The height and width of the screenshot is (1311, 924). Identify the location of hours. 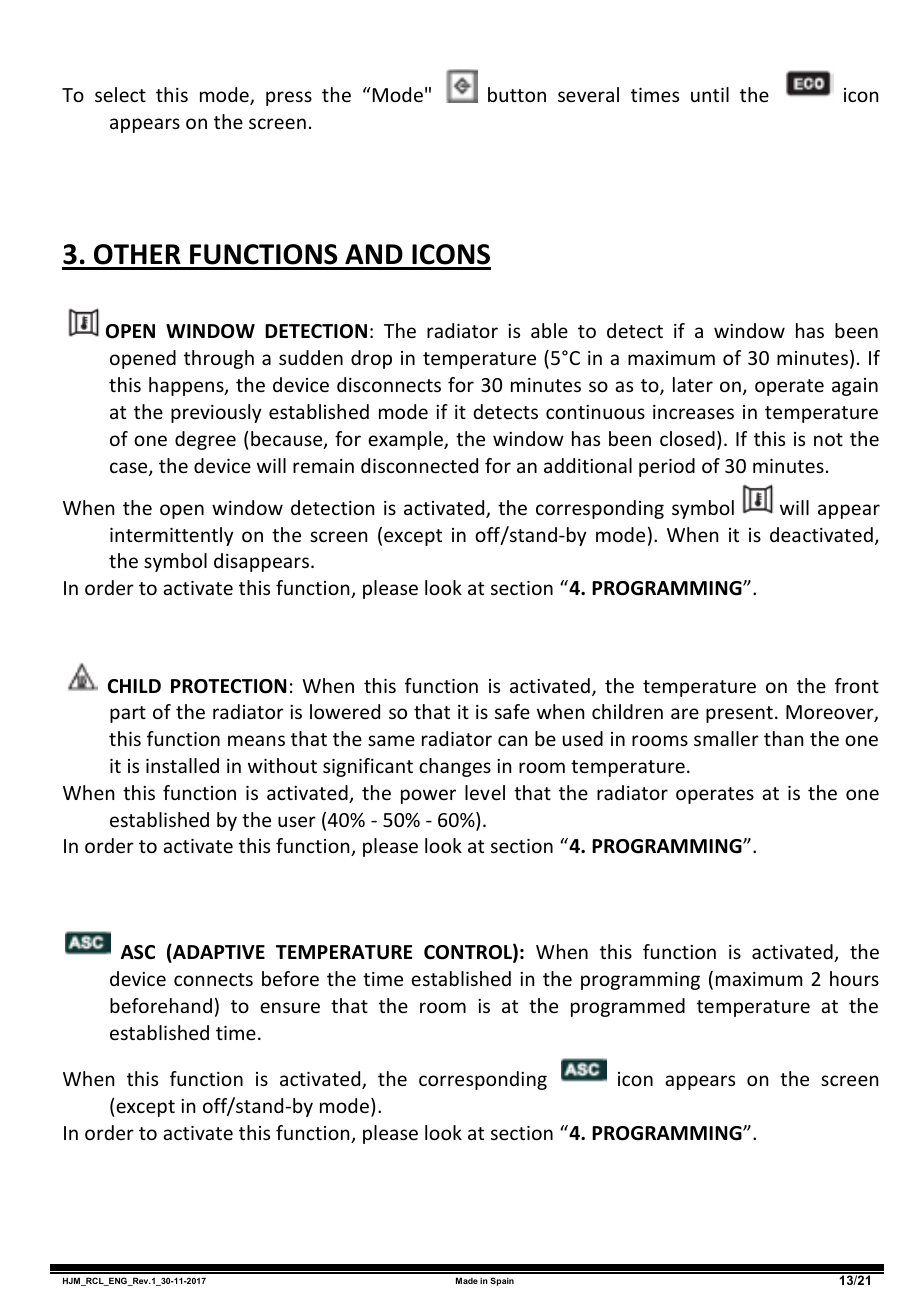
(854, 978).
